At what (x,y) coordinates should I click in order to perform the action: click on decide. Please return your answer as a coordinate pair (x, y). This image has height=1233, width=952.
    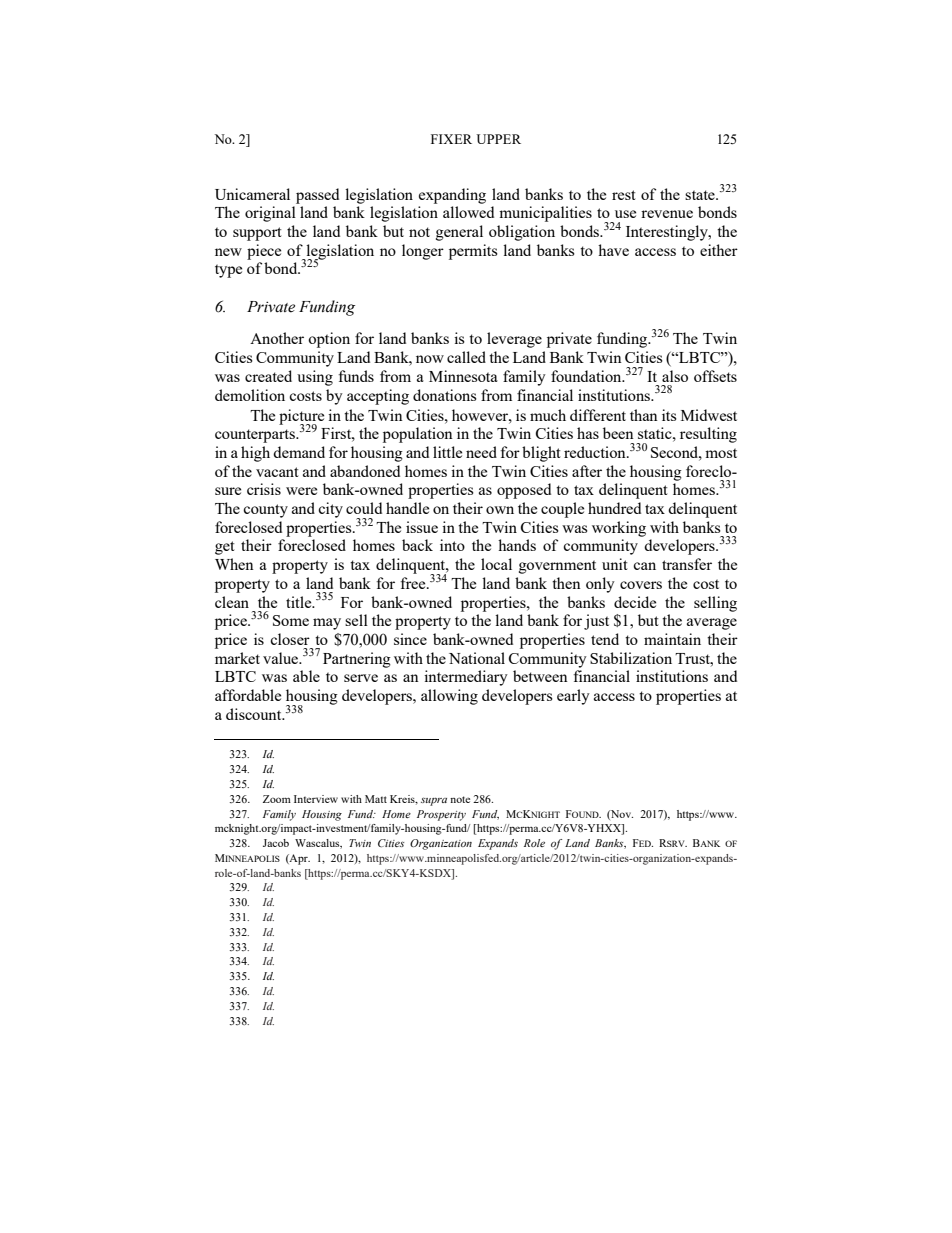
    Looking at the image, I should click on (635, 602).
